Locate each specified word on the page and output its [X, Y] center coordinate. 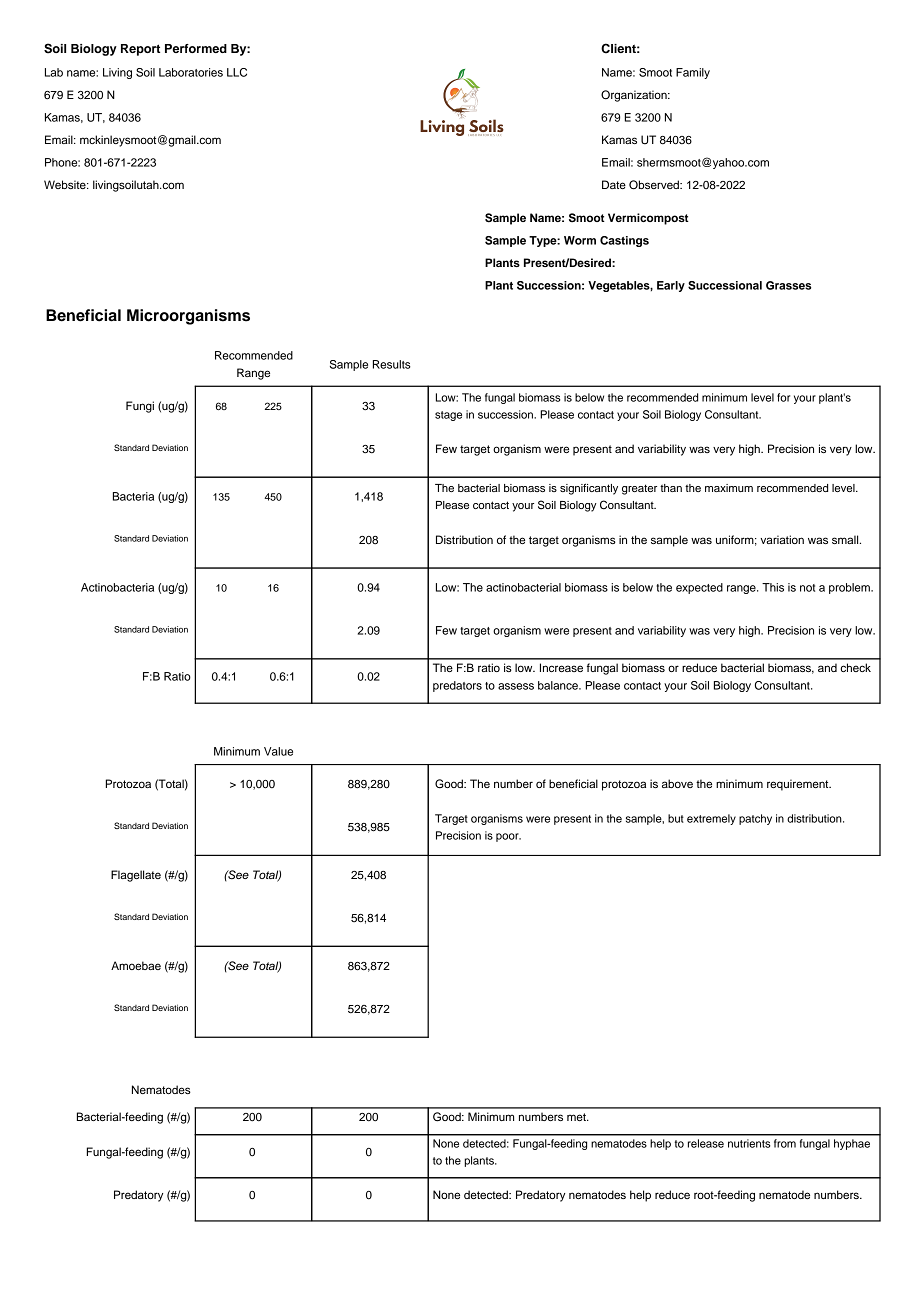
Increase [561, 667]
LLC [237, 72]
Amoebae [136, 965]
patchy [755, 819]
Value [278, 751]
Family [693, 73]
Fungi [140, 407]
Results [392, 364]
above [677, 783]
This [773, 587]
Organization [635, 96]
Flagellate [136, 876]
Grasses [788, 285]
